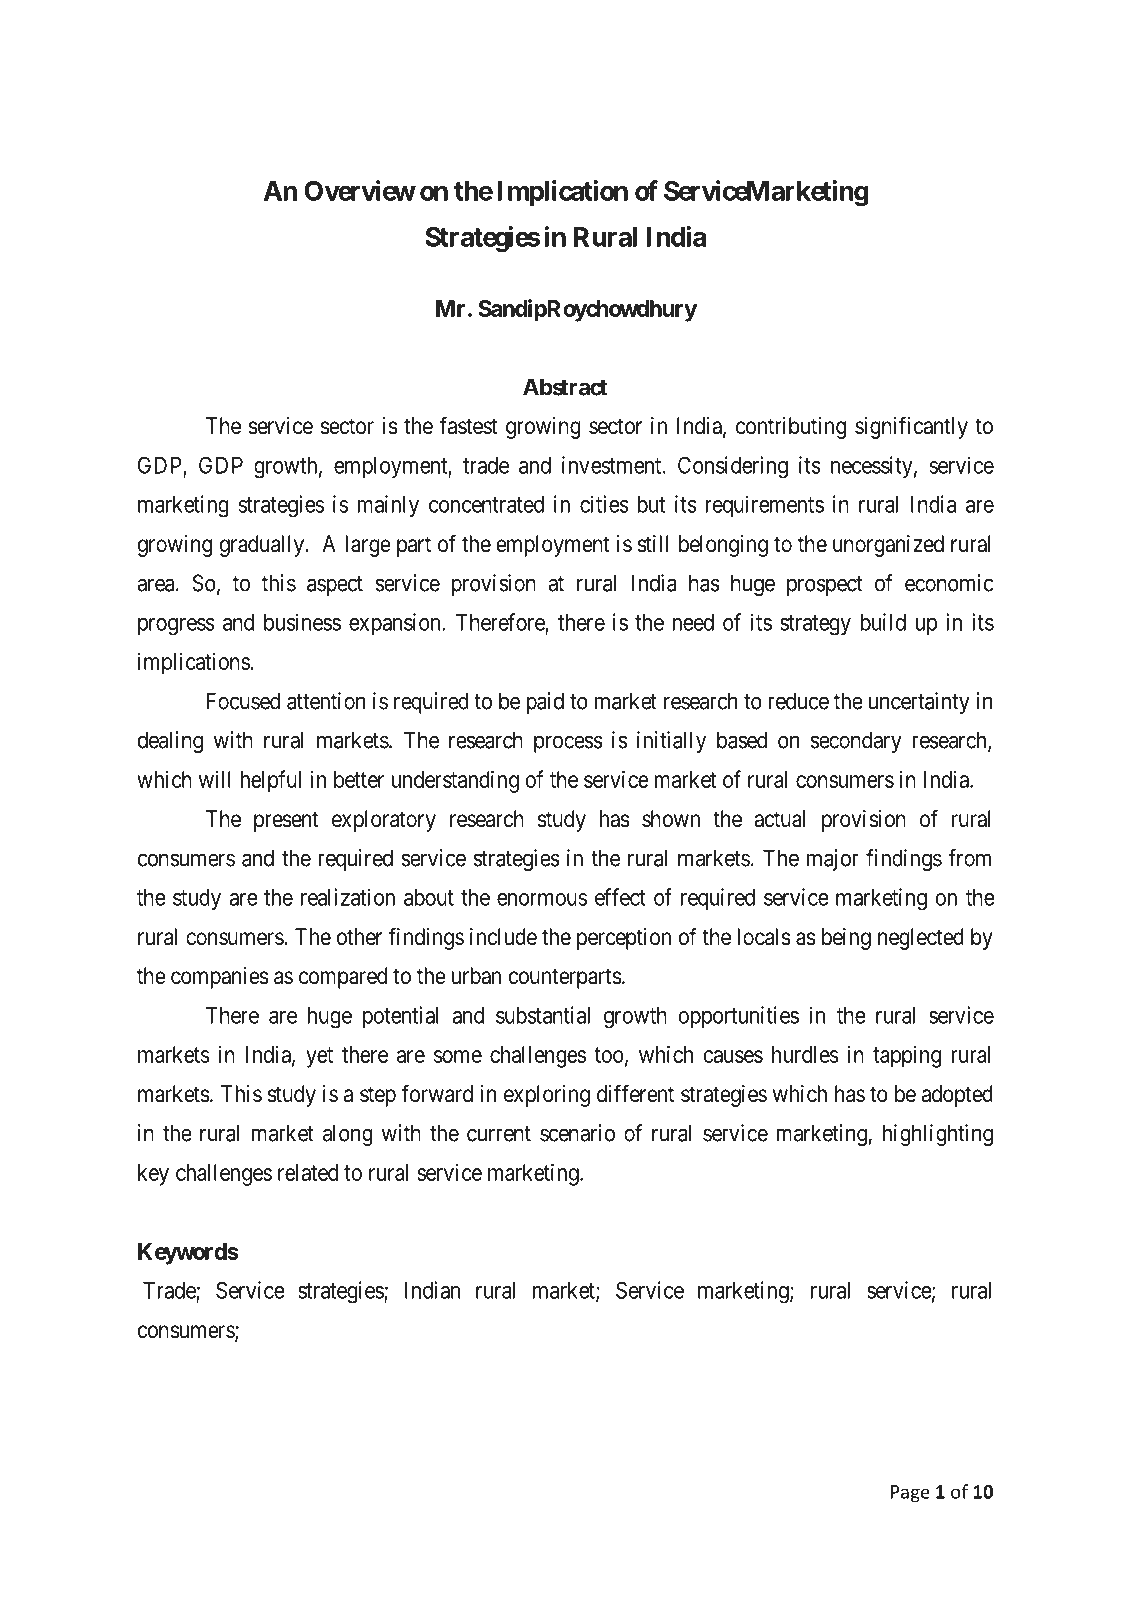 The image size is (1130, 1598). What do you see at coordinates (388, 506) in the document?
I see `mainly` at bounding box center [388, 506].
